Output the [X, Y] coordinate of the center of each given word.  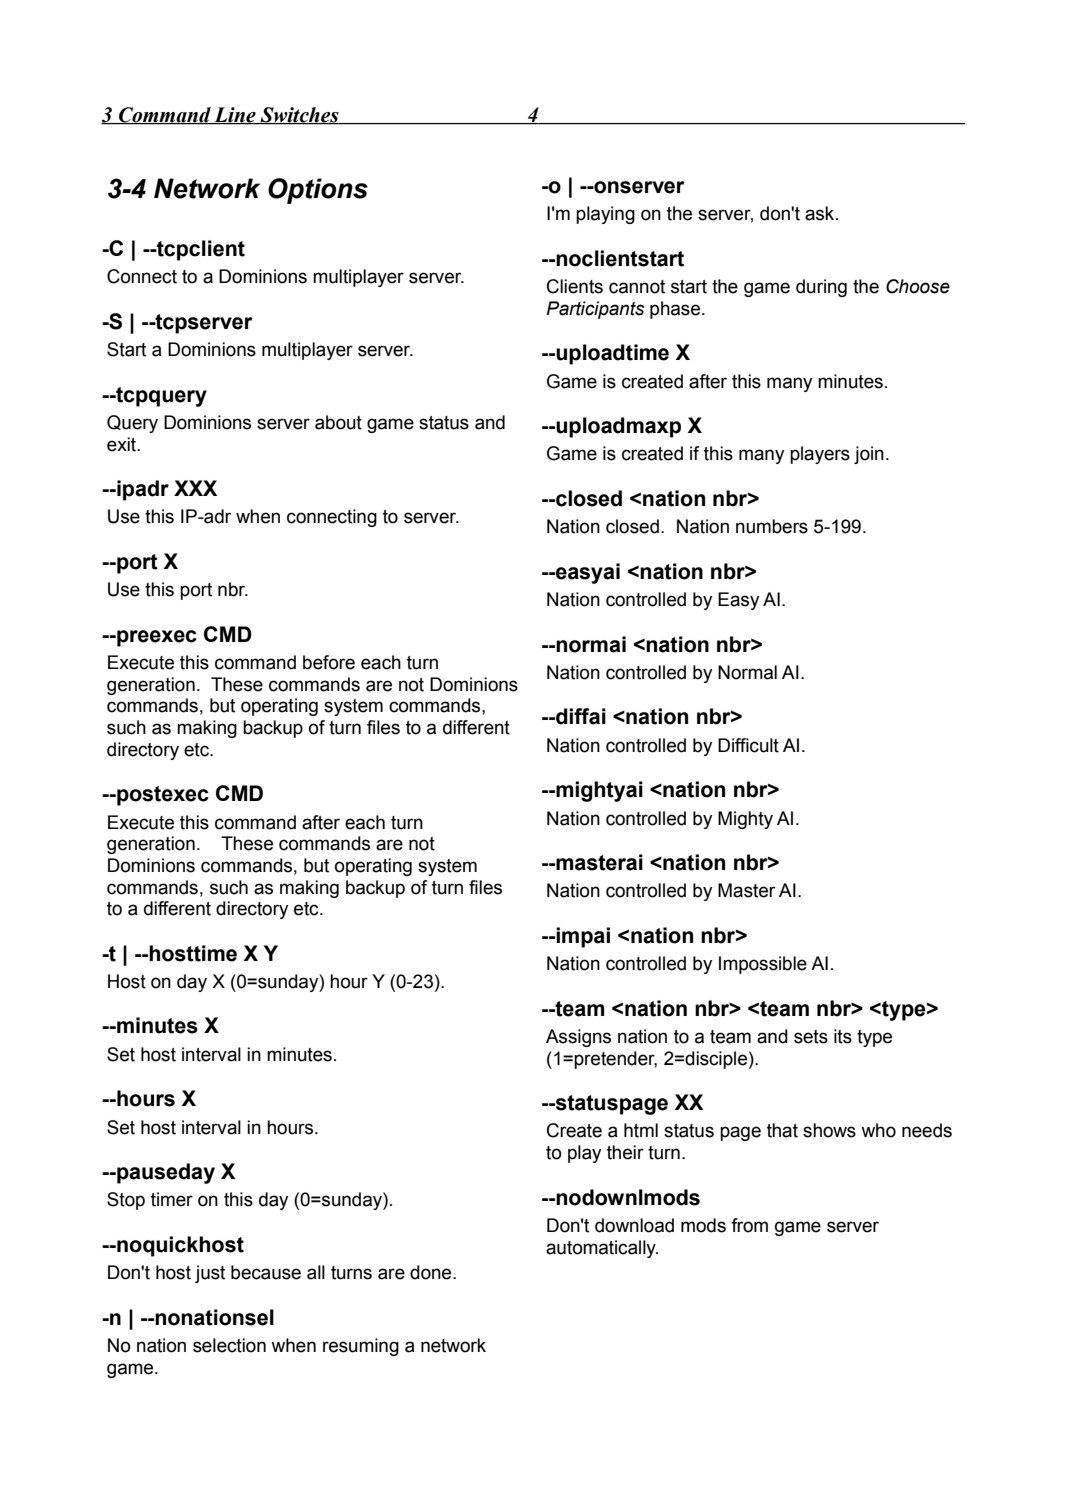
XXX [195, 488]
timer [172, 1199]
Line [235, 115]
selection [229, 1345]
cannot [637, 287]
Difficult [748, 745]
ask [821, 213]
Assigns [578, 1038]
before [329, 662]
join [869, 455]
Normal [747, 672]
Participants [595, 310]
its [843, 1036]
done [432, 1272]
